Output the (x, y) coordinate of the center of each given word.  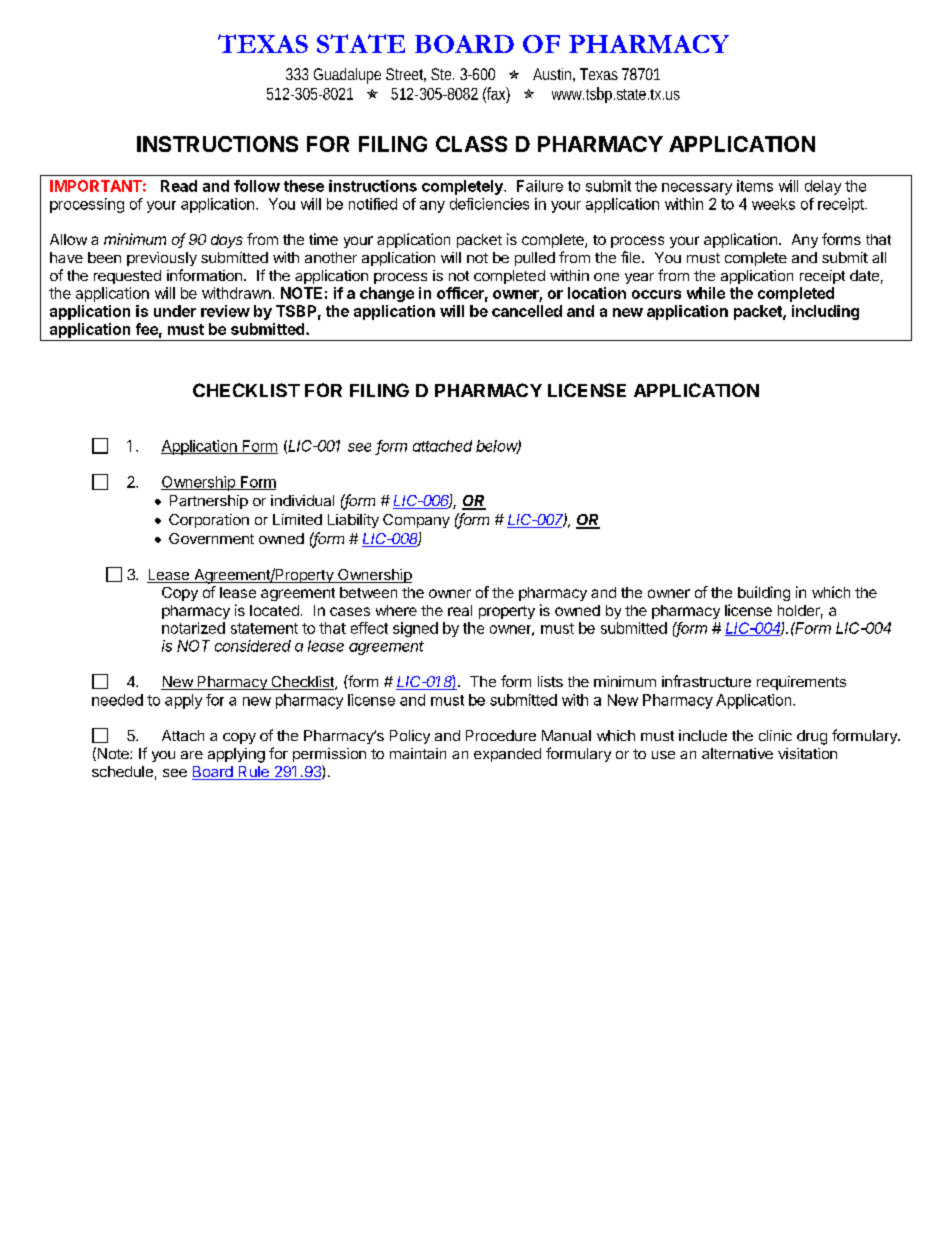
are (192, 755)
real (460, 610)
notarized (193, 628)
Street (406, 75)
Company (416, 521)
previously (162, 259)
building (764, 593)
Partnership (209, 502)
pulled (535, 259)
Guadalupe (347, 76)
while (706, 293)
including (825, 312)
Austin (554, 75)
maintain (418, 753)
